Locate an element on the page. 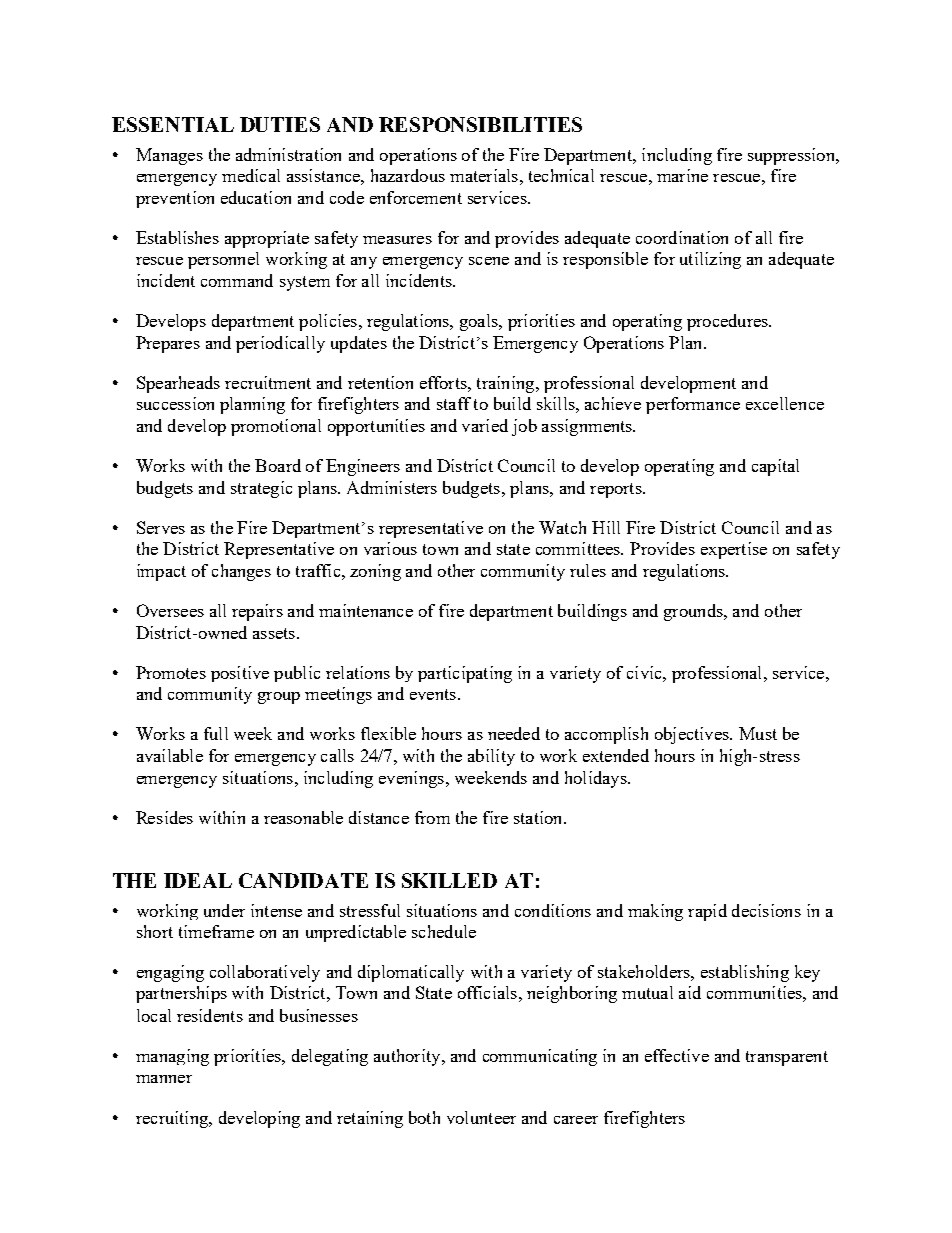 Image resolution: width=952 pixels, height=1233 pixels. volunteer is located at coordinates (481, 1117).
